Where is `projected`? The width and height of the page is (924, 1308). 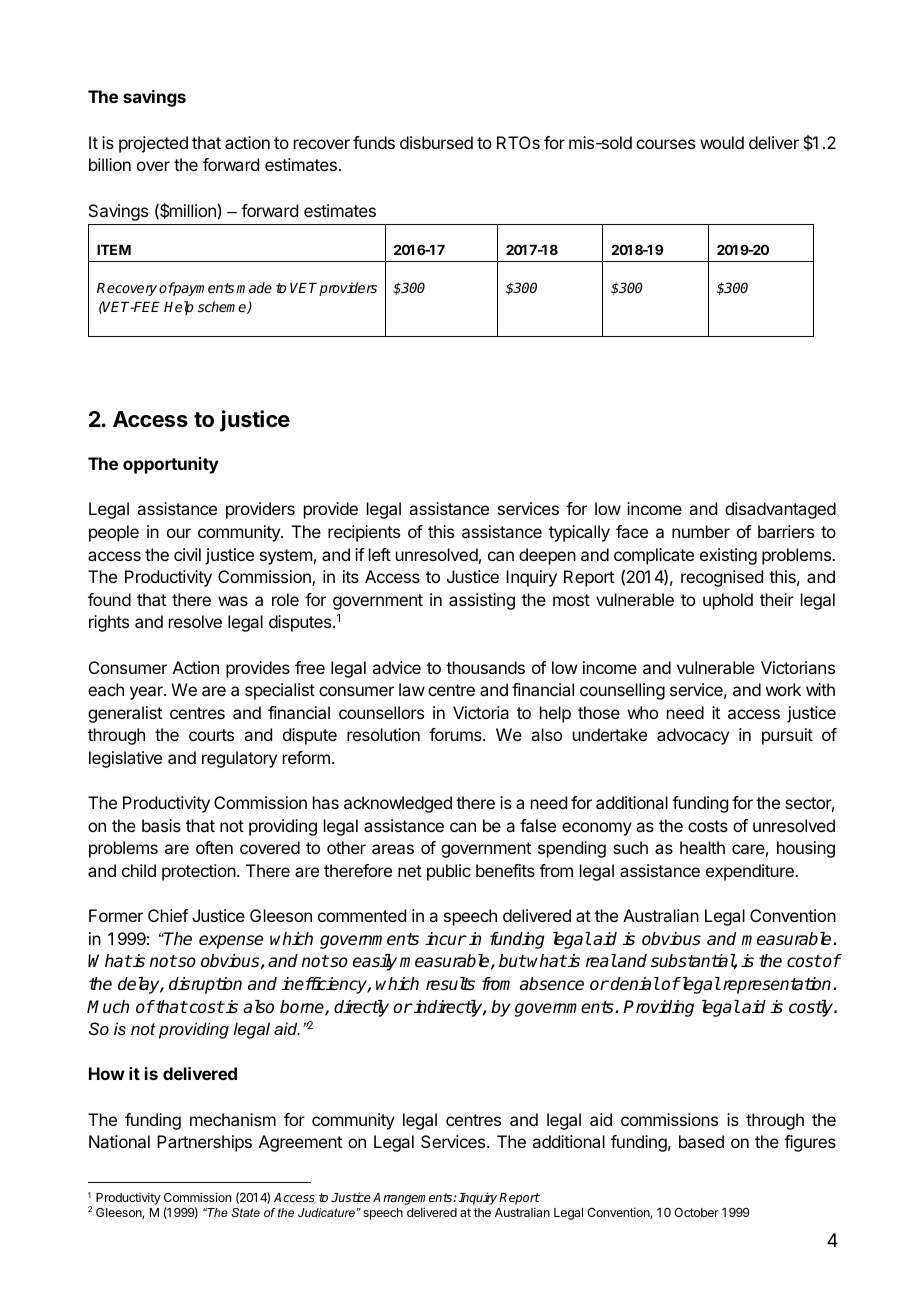 projected is located at coordinates (153, 144).
